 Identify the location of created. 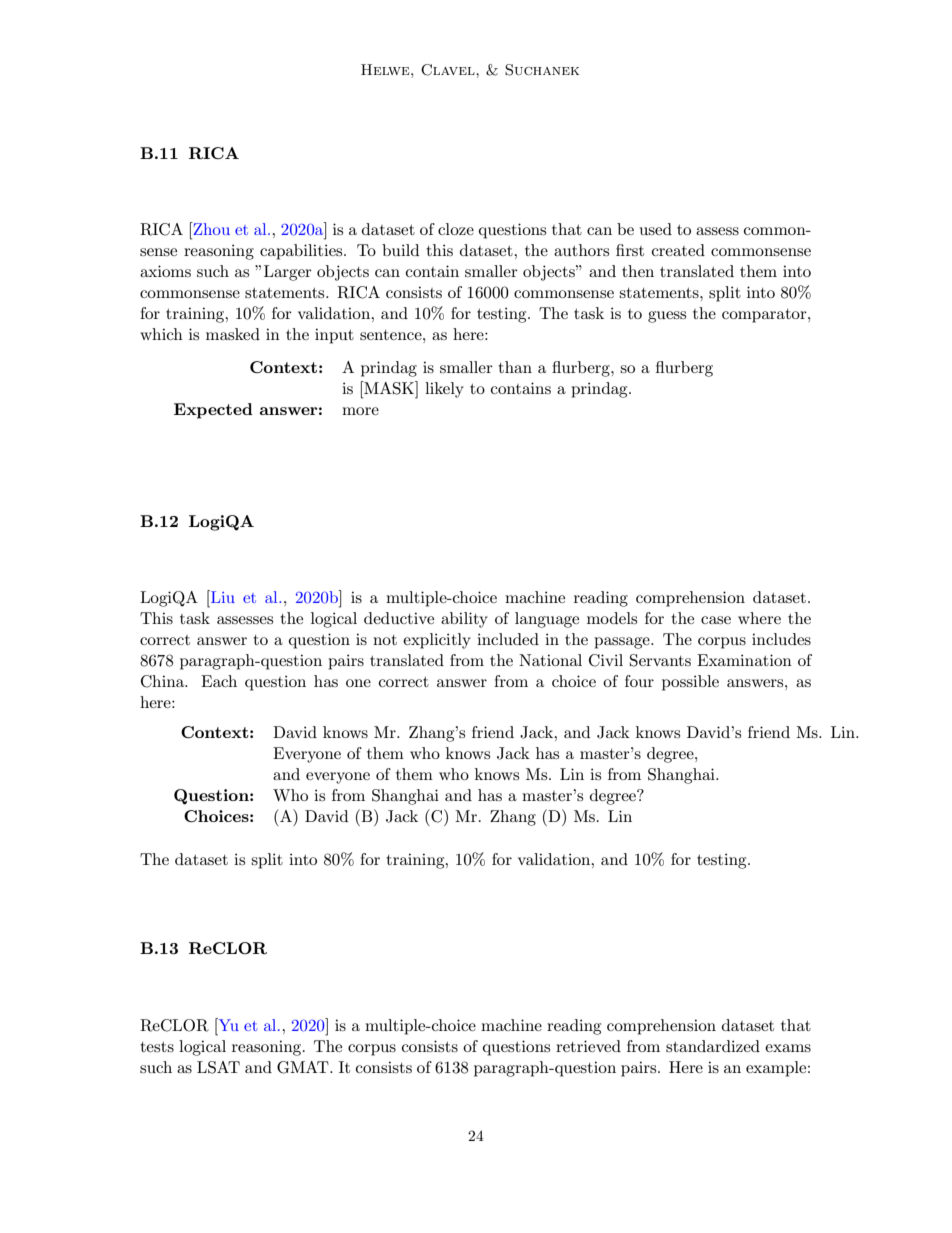
(678, 250).
